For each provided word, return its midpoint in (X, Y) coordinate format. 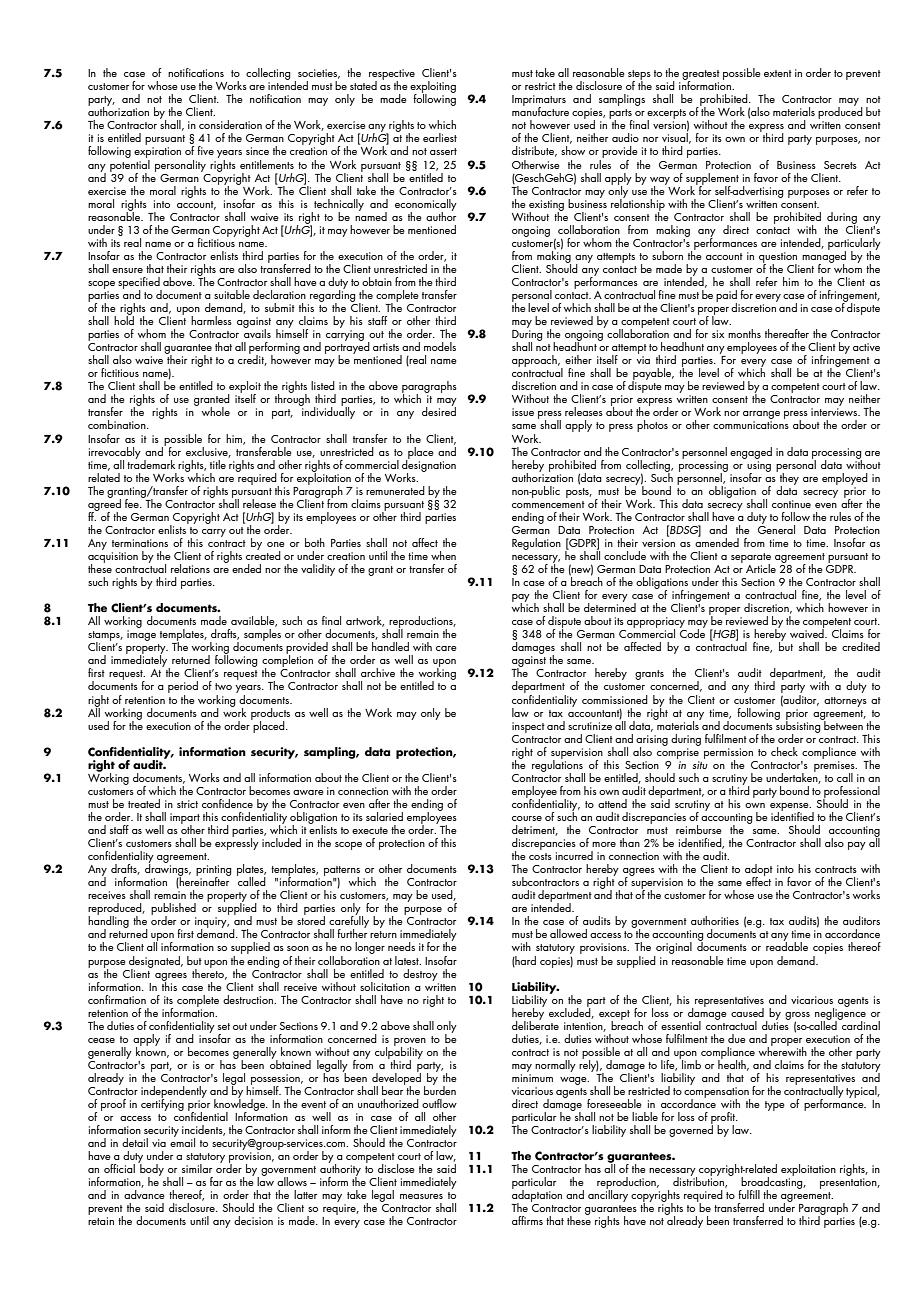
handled (390, 646)
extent (778, 73)
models (440, 346)
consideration (230, 124)
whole (216, 411)
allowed (568, 933)
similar (197, 1168)
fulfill (749, 1194)
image (141, 635)
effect (758, 880)
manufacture (540, 110)
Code (692, 632)
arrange (761, 416)
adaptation (536, 1196)
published (174, 910)
